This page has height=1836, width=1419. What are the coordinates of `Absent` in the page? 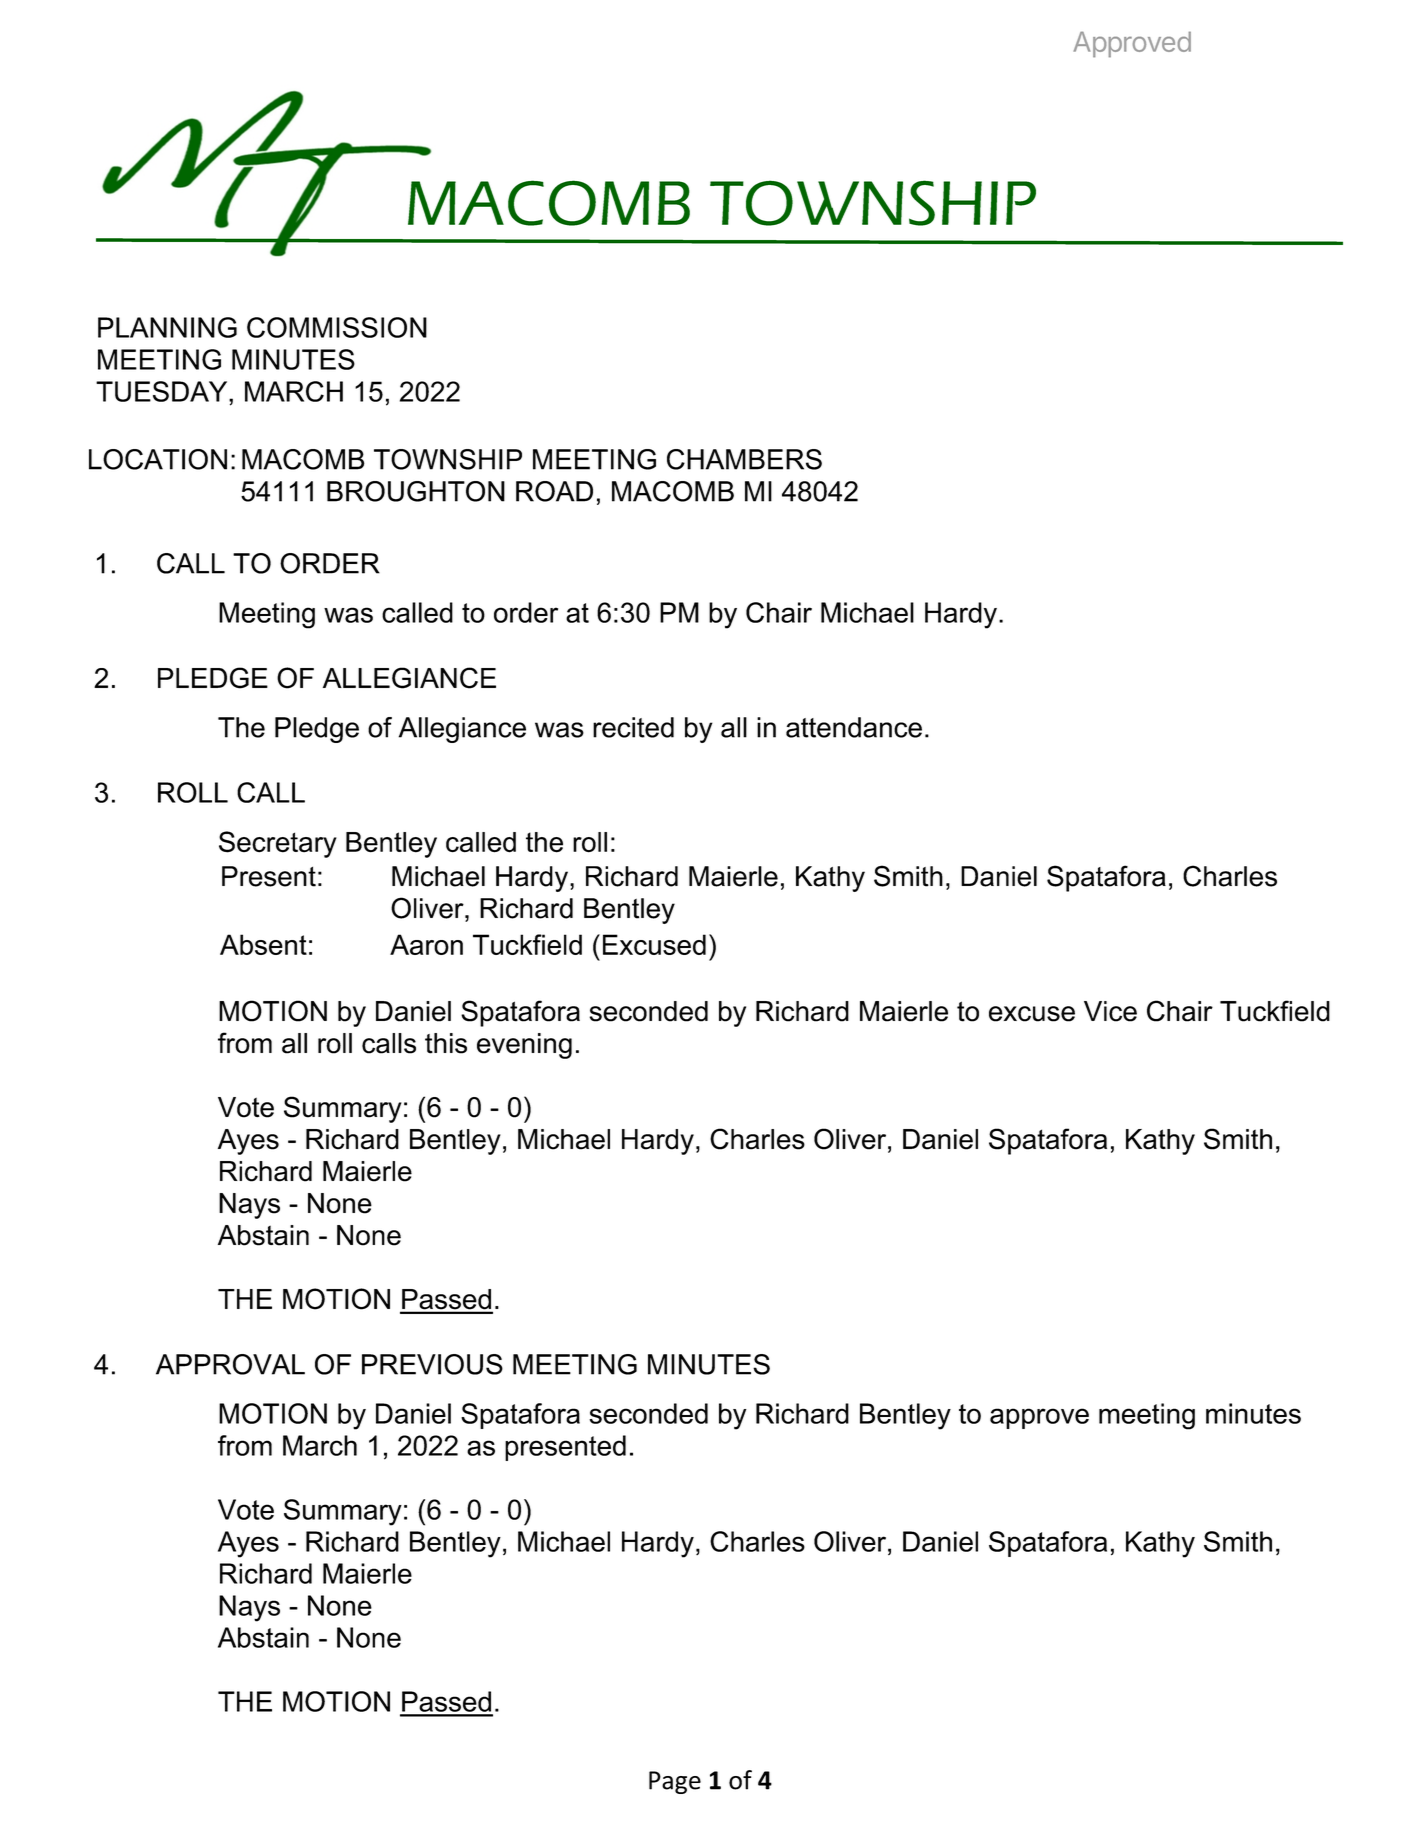 It's located at (263, 944).
